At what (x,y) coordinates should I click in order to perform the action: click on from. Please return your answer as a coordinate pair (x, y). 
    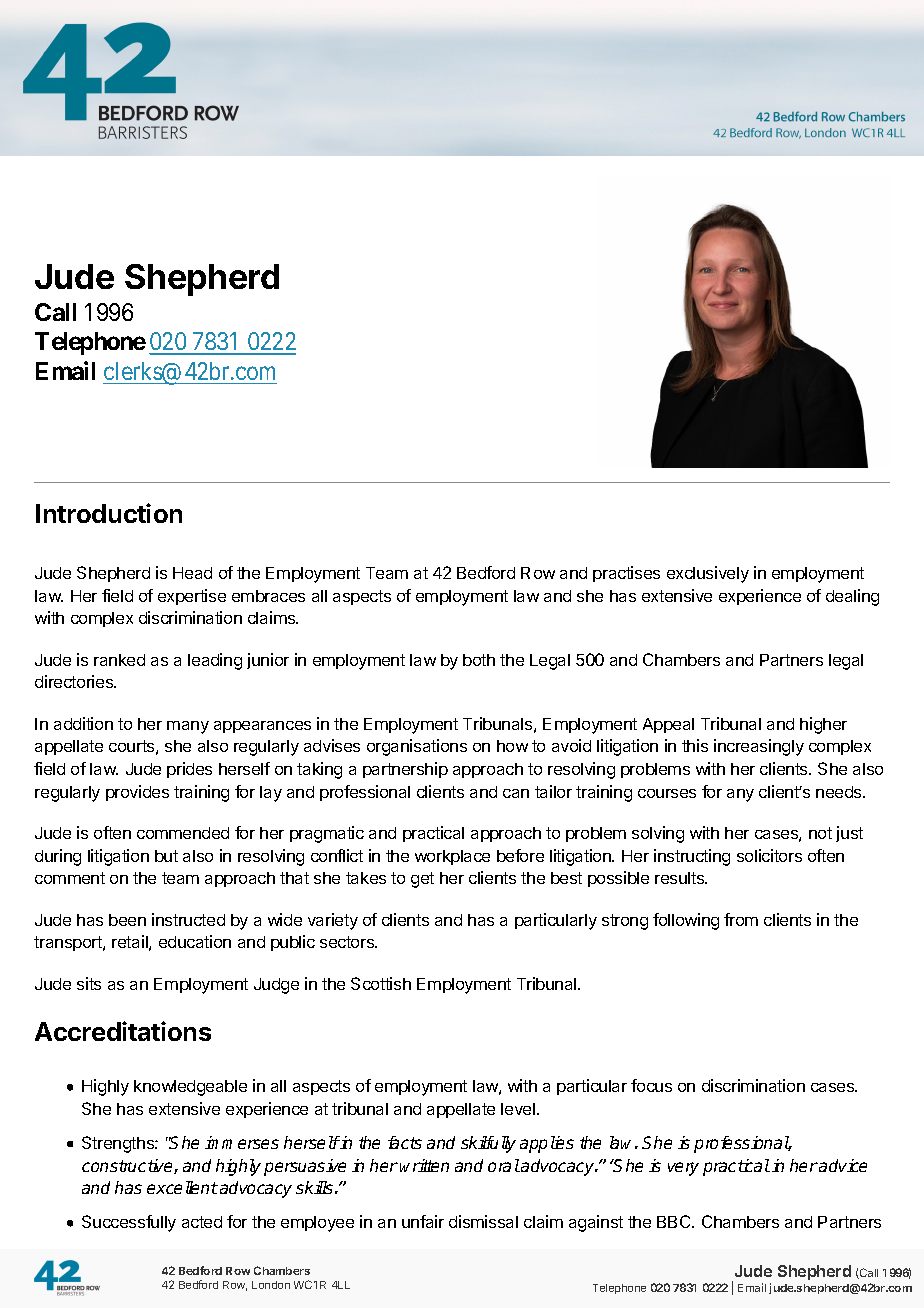
    Looking at the image, I should click on (741, 919).
